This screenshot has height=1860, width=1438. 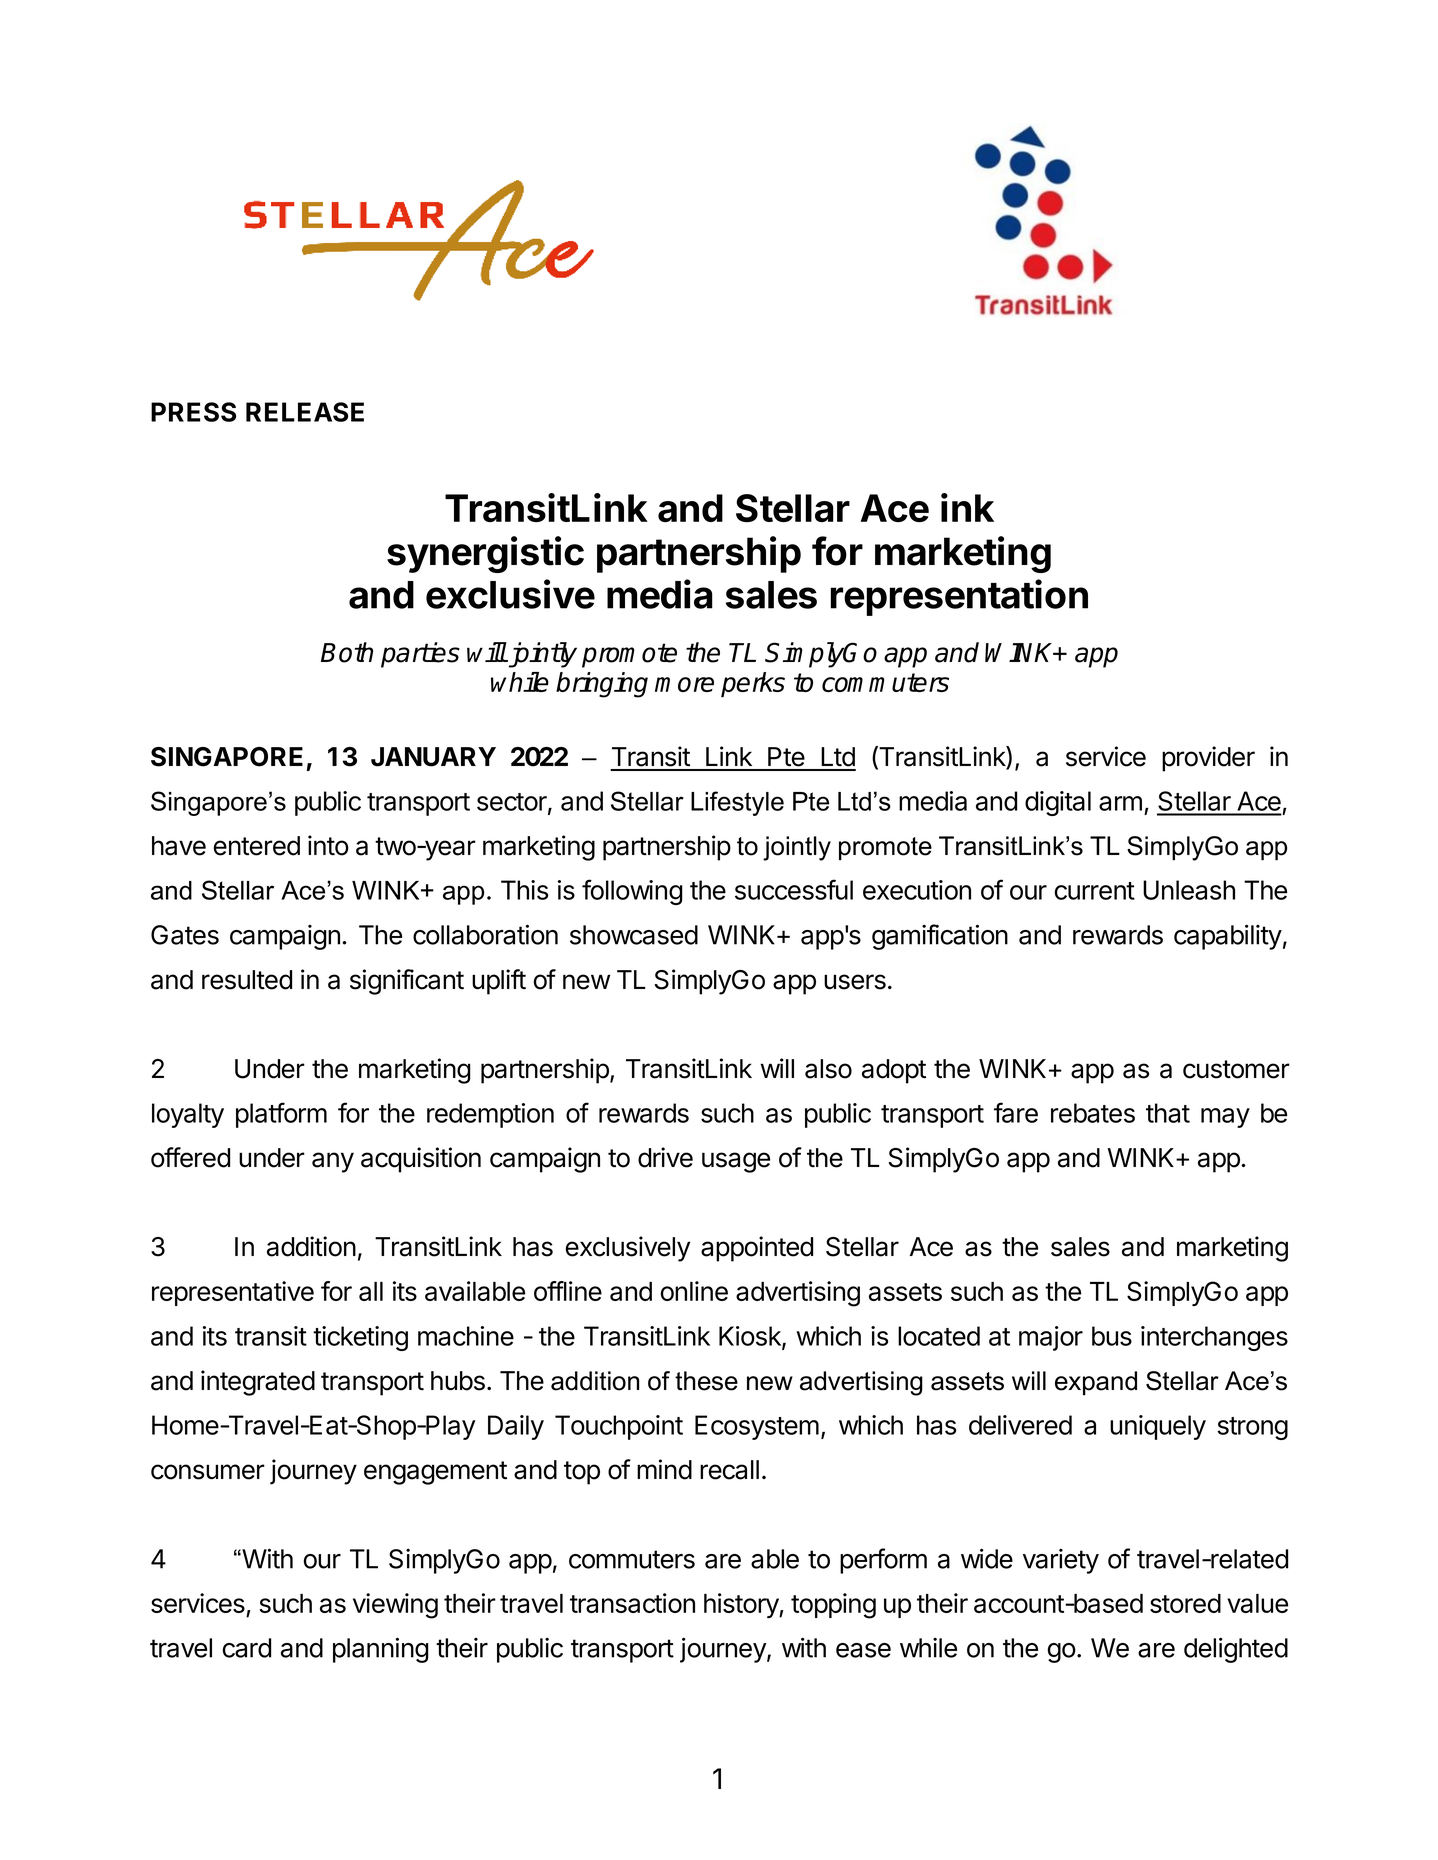 I want to click on provider, so click(x=1208, y=759).
